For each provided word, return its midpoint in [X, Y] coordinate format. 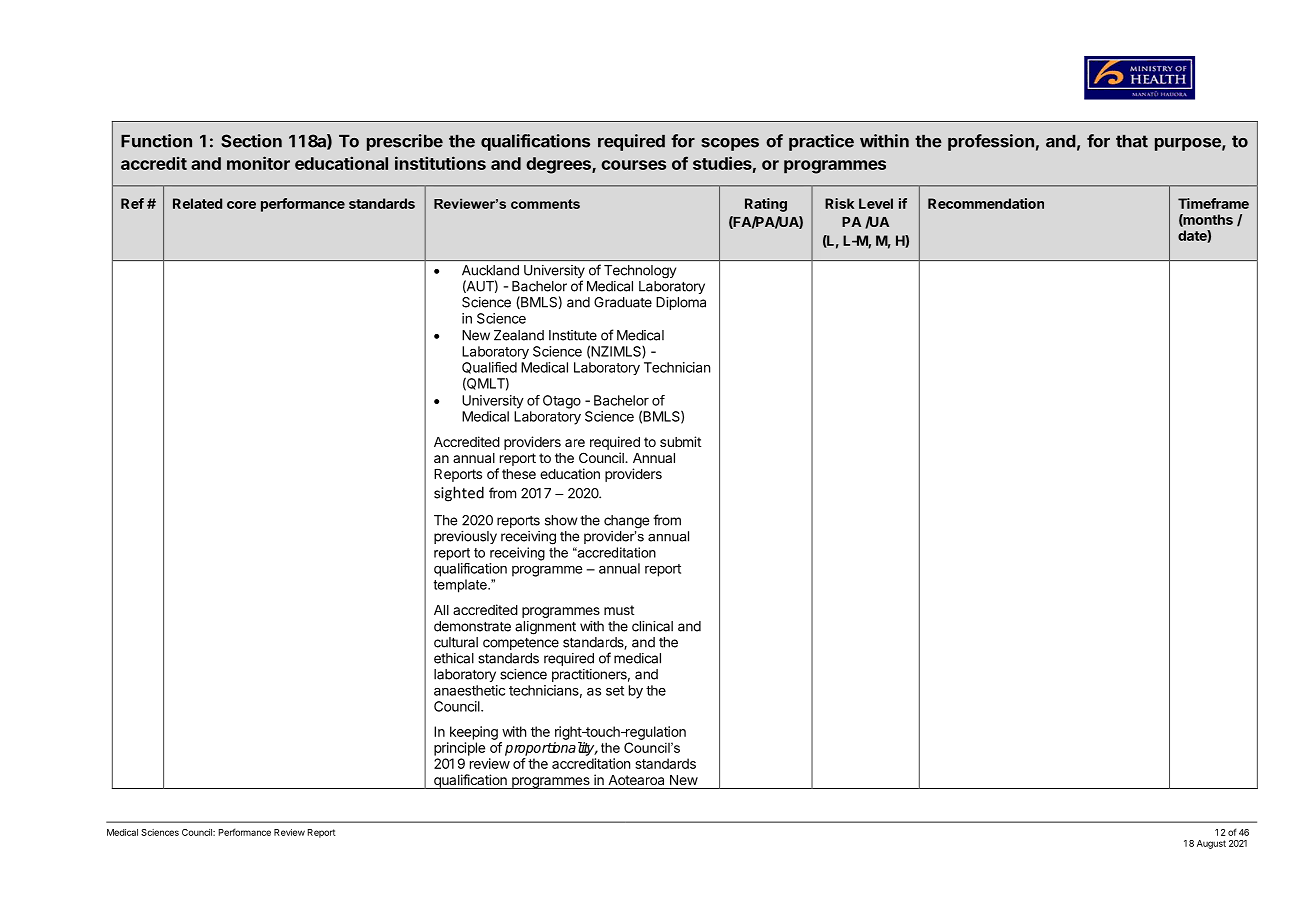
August [1211, 844]
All [441, 610]
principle [459, 749]
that [1132, 141]
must [619, 610]
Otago [562, 402]
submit [680, 441]
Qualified [489, 368]
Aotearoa [636, 780]
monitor [258, 163]
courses [633, 165]
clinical [652, 626]
